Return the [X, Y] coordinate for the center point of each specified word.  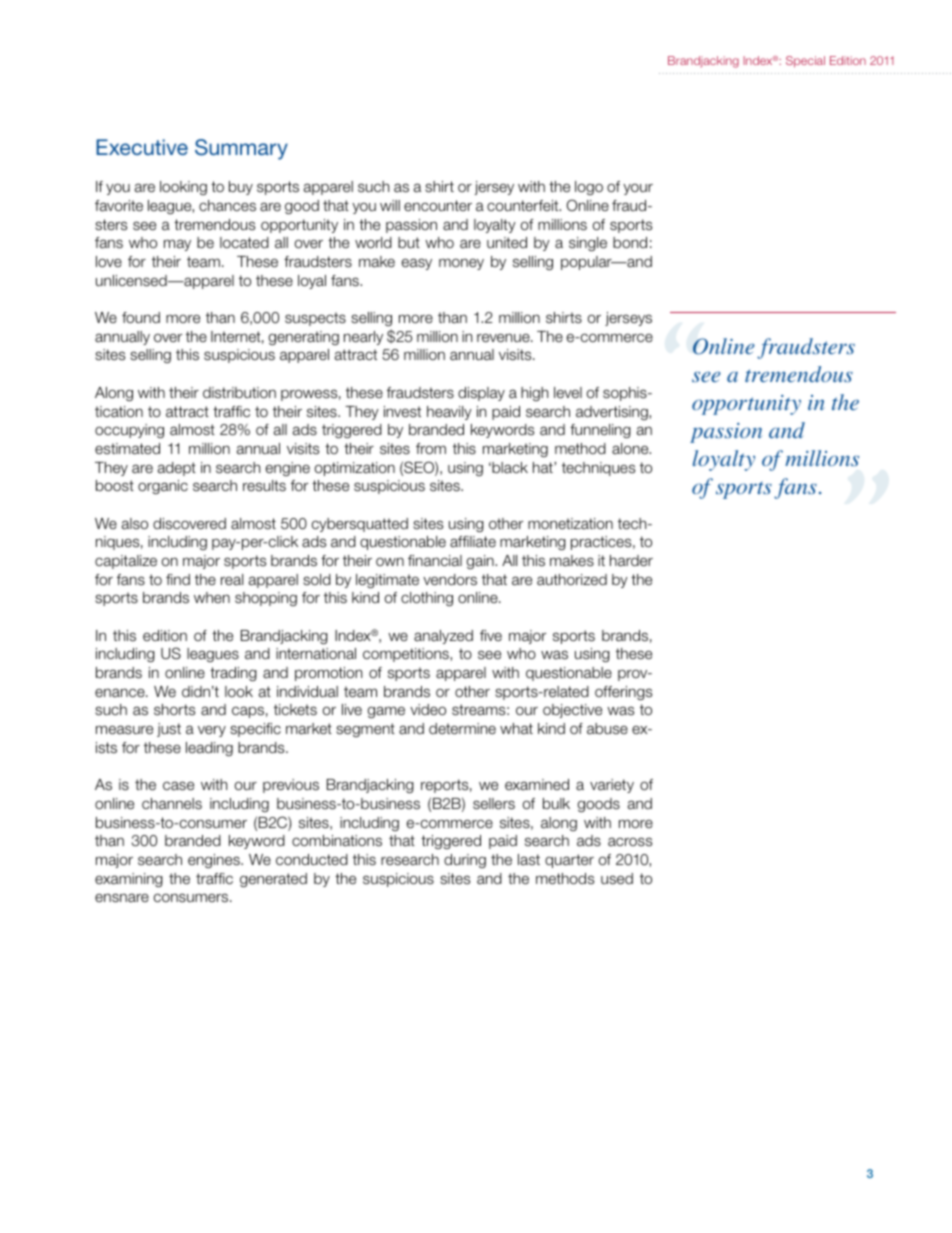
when [212, 597]
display [481, 394]
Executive [142, 147]
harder [631, 561]
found [141, 317]
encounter [438, 205]
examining [129, 880]
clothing [427, 599]
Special [805, 62]
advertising [613, 413]
